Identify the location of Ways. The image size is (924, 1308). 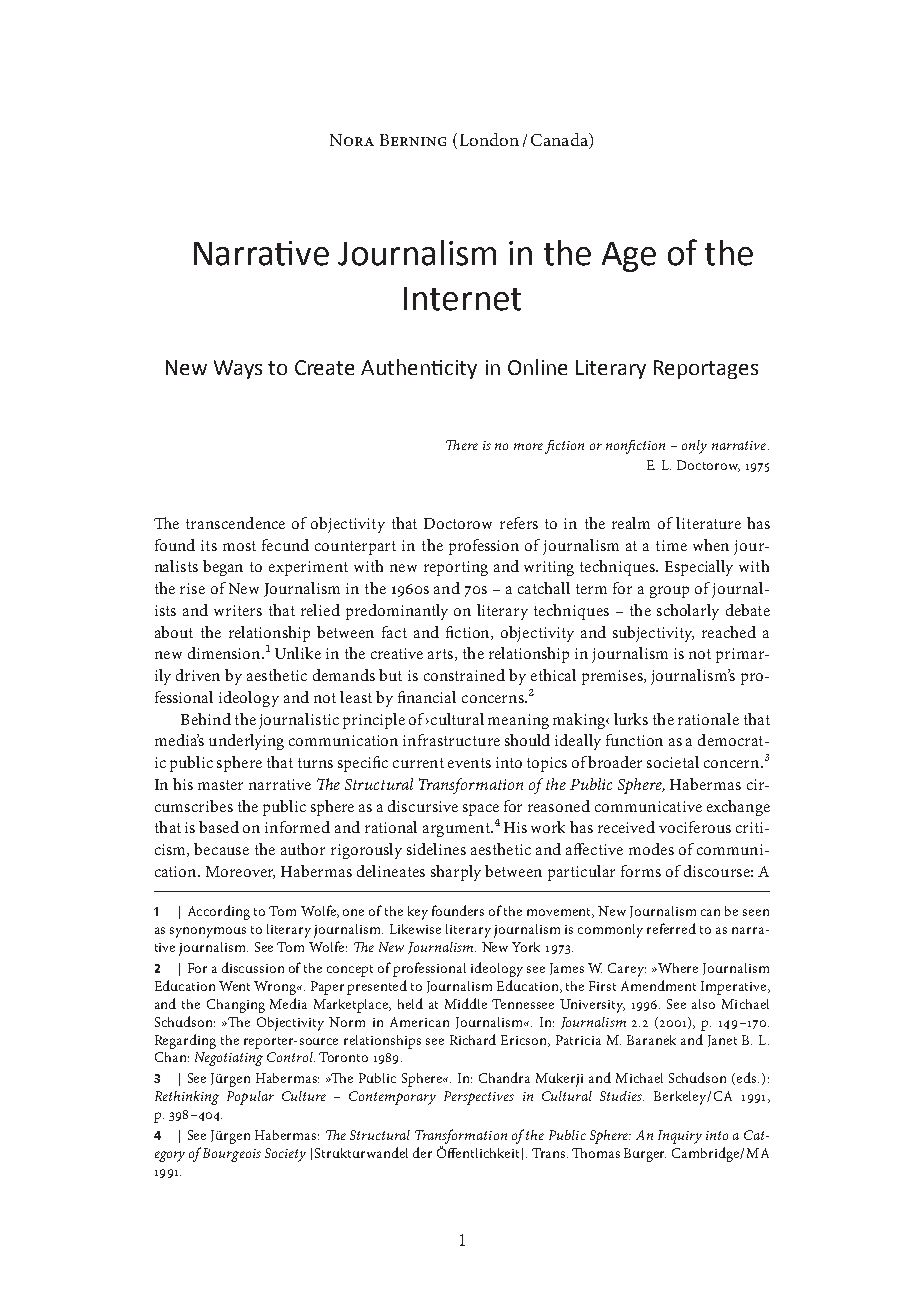
(238, 369).
